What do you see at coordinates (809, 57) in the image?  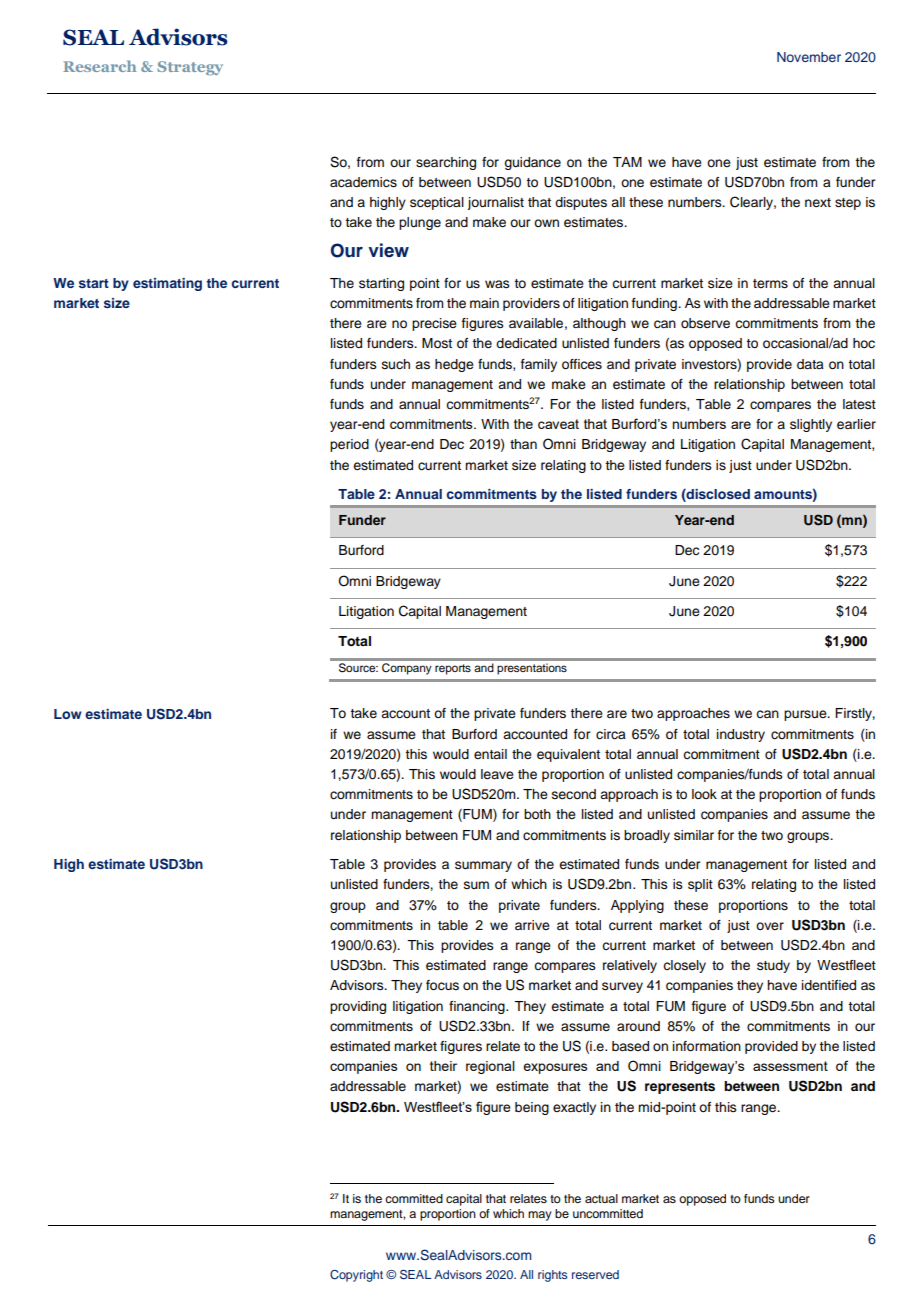 I see `November` at bounding box center [809, 57].
